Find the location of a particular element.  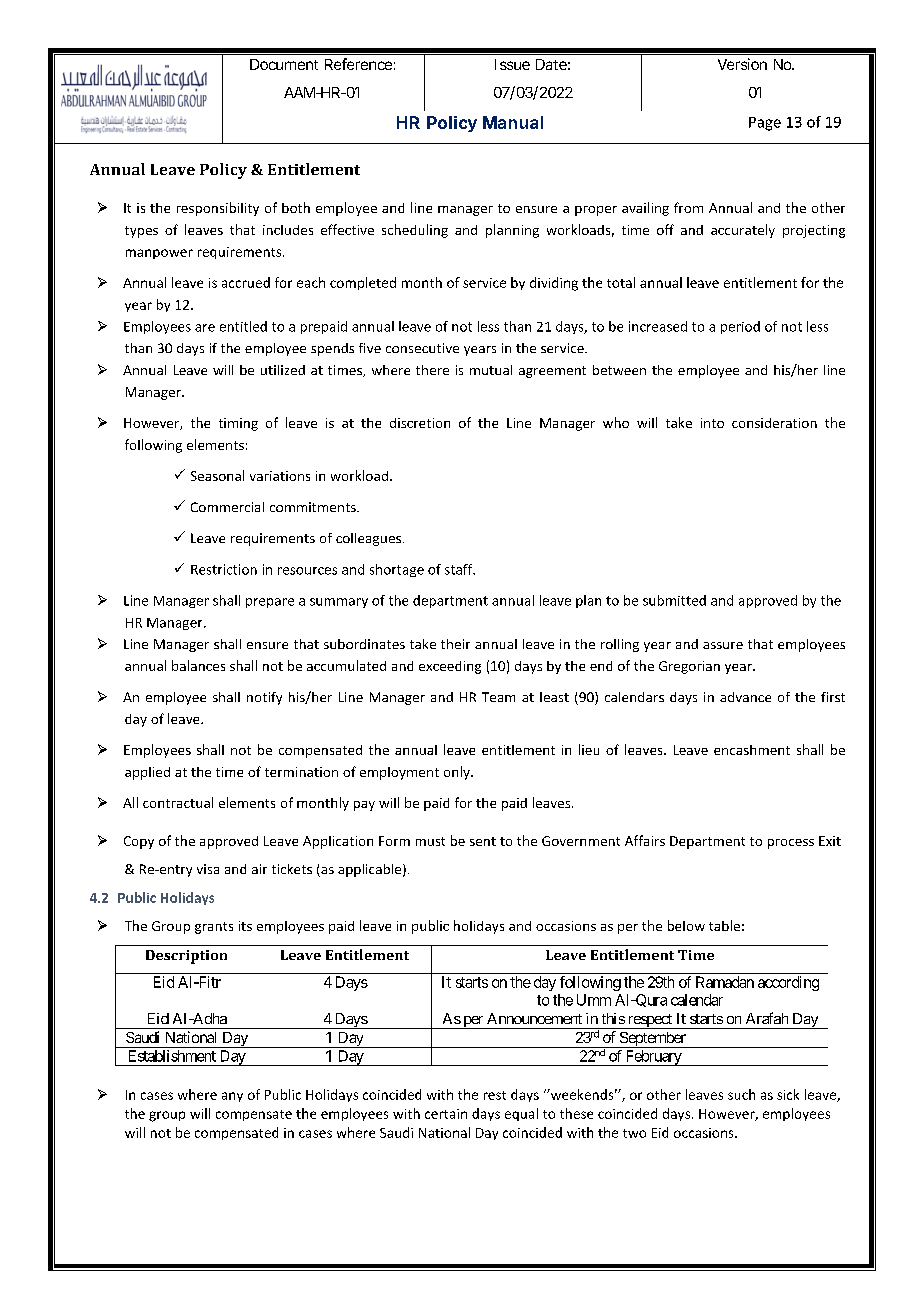

any is located at coordinates (232, 1097).
